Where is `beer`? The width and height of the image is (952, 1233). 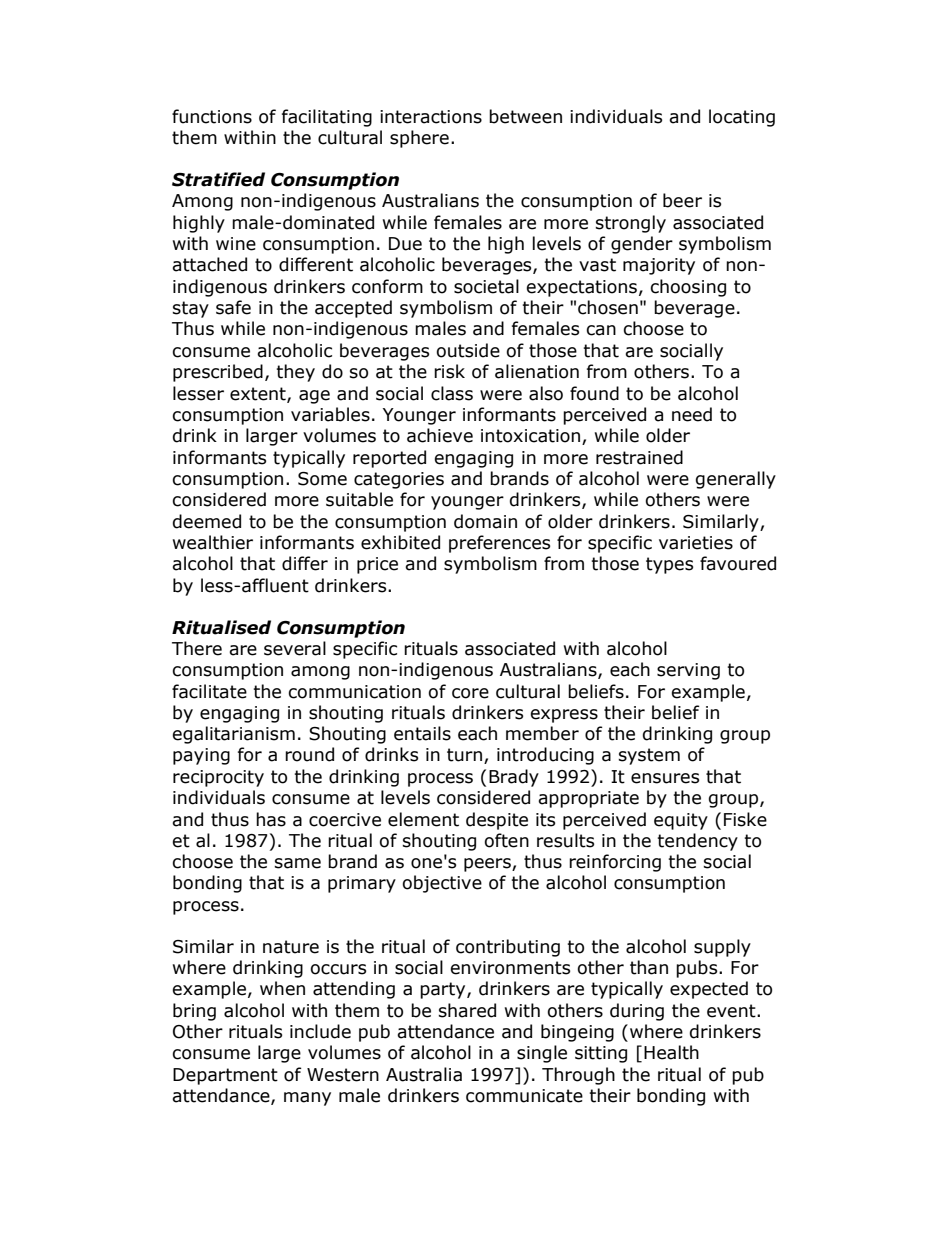 beer is located at coordinates (682, 200).
